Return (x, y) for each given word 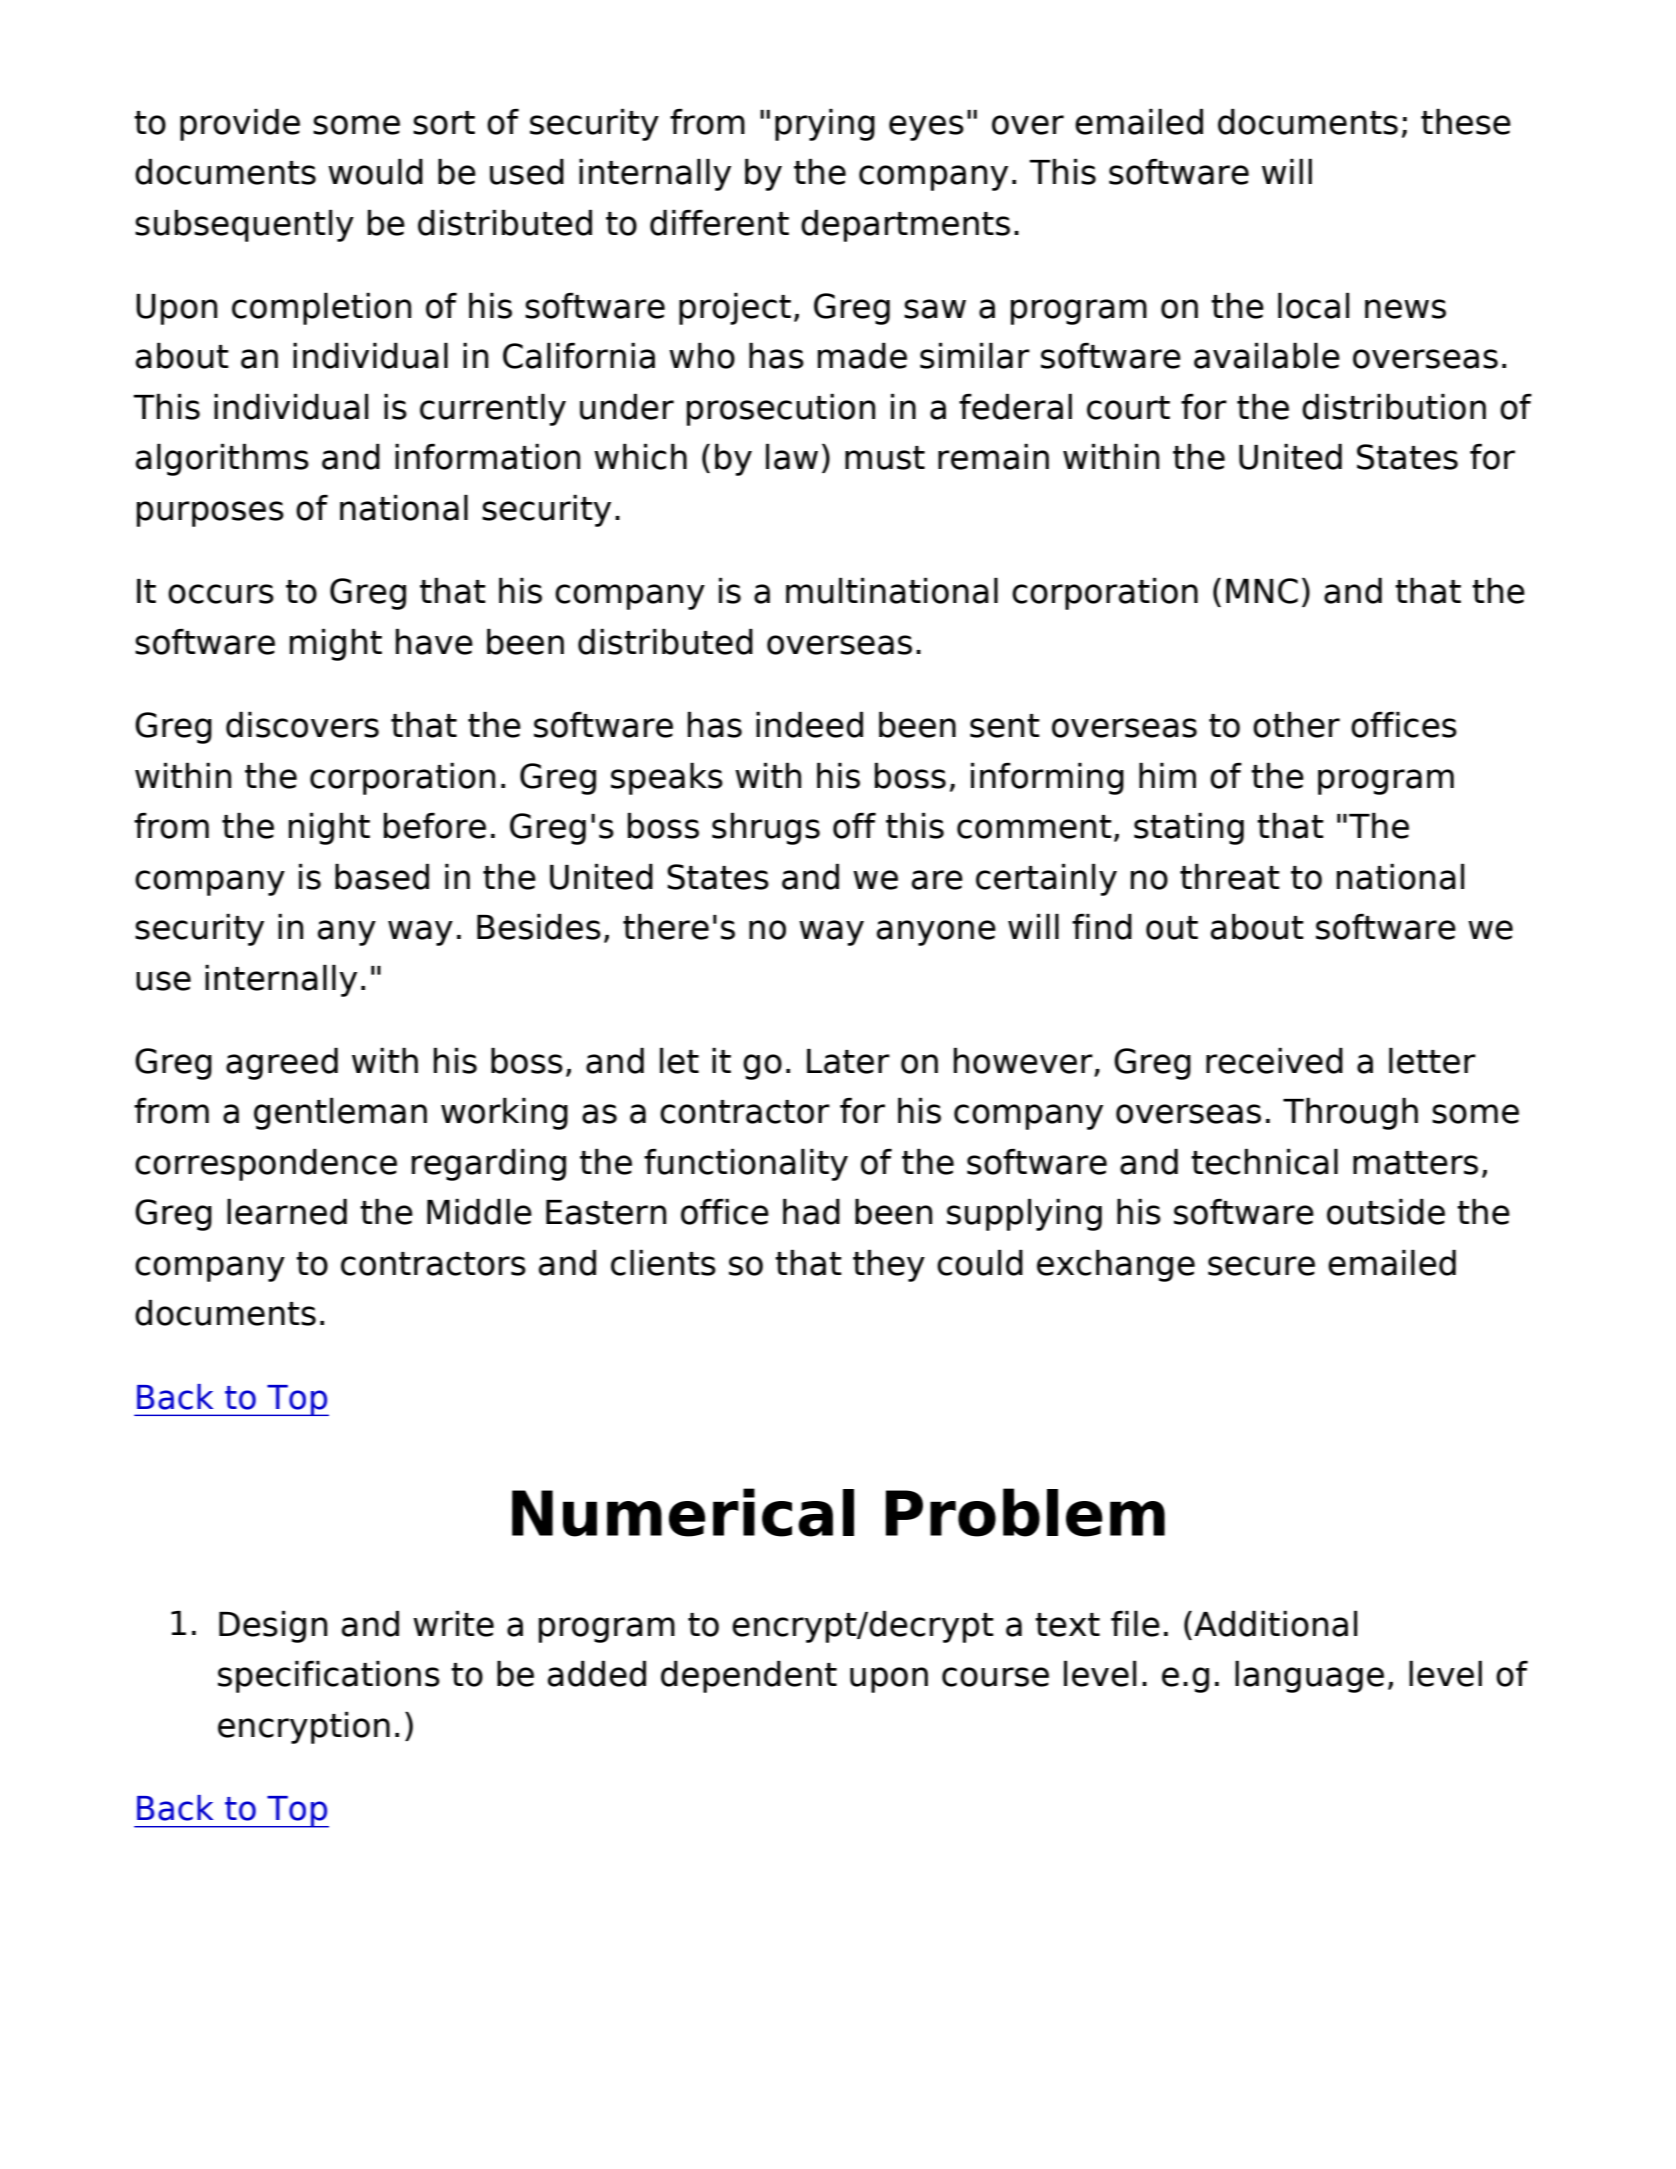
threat (1230, 877)
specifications (329, 1677)
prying (825, 125)
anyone (936, 933)
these (1466, 122)
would (375, 172)
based (382, 877)
